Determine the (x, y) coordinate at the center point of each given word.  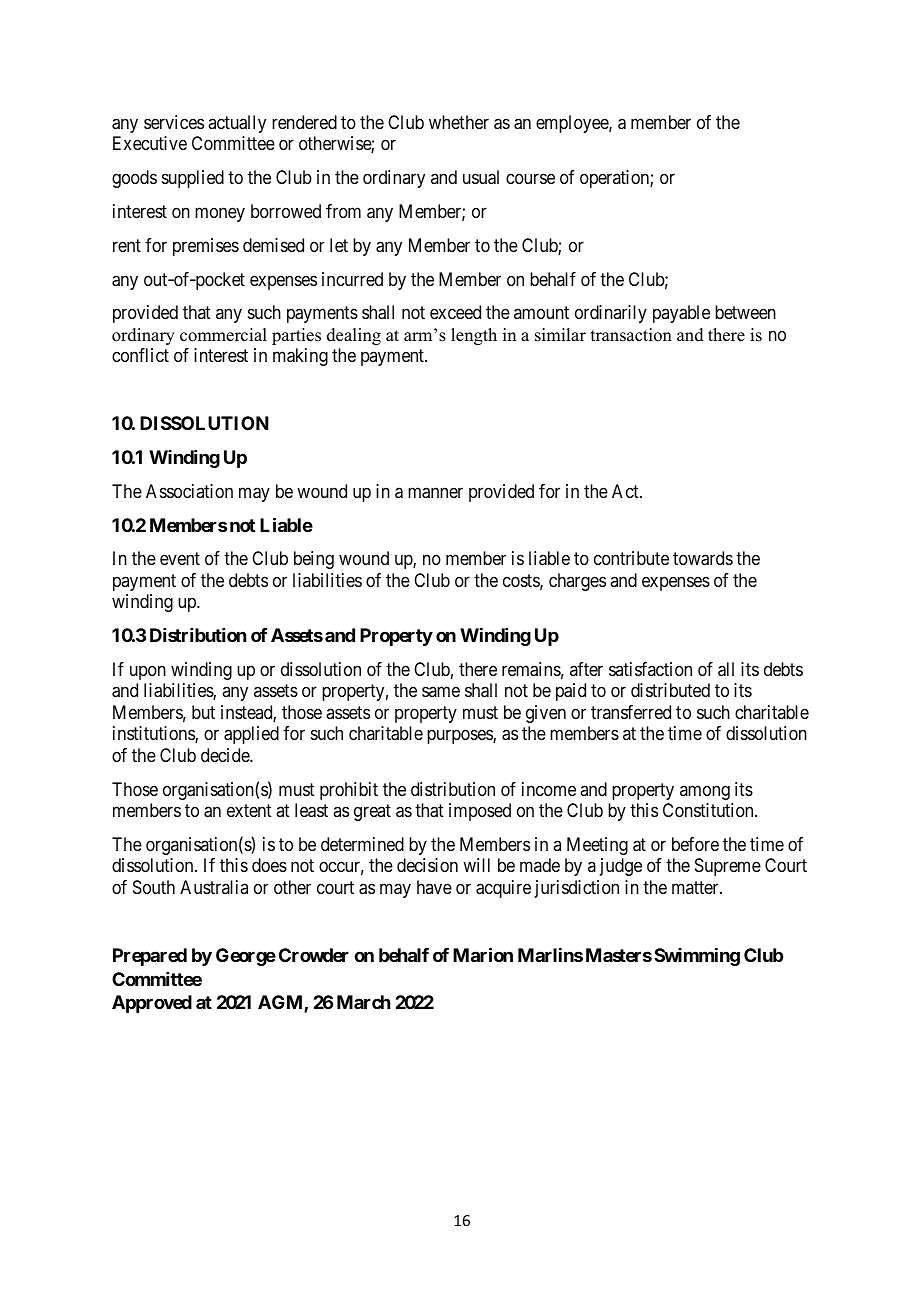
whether (459, 122)
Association (189, 491)
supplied (193, 179)
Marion (483, 955)
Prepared (150, 957)
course (530, 178)
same (441, 692)
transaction (631, 335)
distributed (670, 690)
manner (435, 493)
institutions (154, 734)
